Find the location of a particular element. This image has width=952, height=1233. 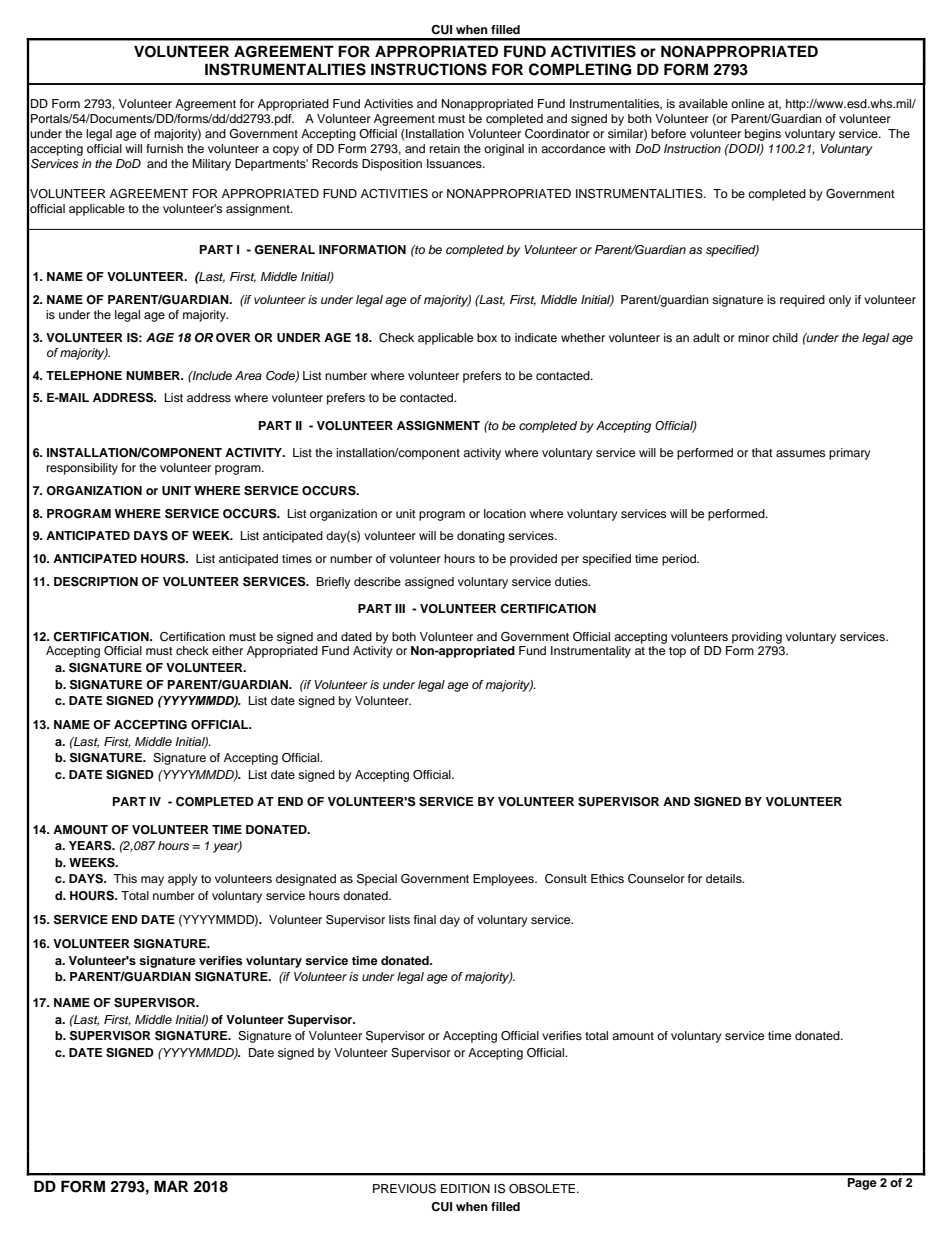

online is located at coordinates (747, 103).
